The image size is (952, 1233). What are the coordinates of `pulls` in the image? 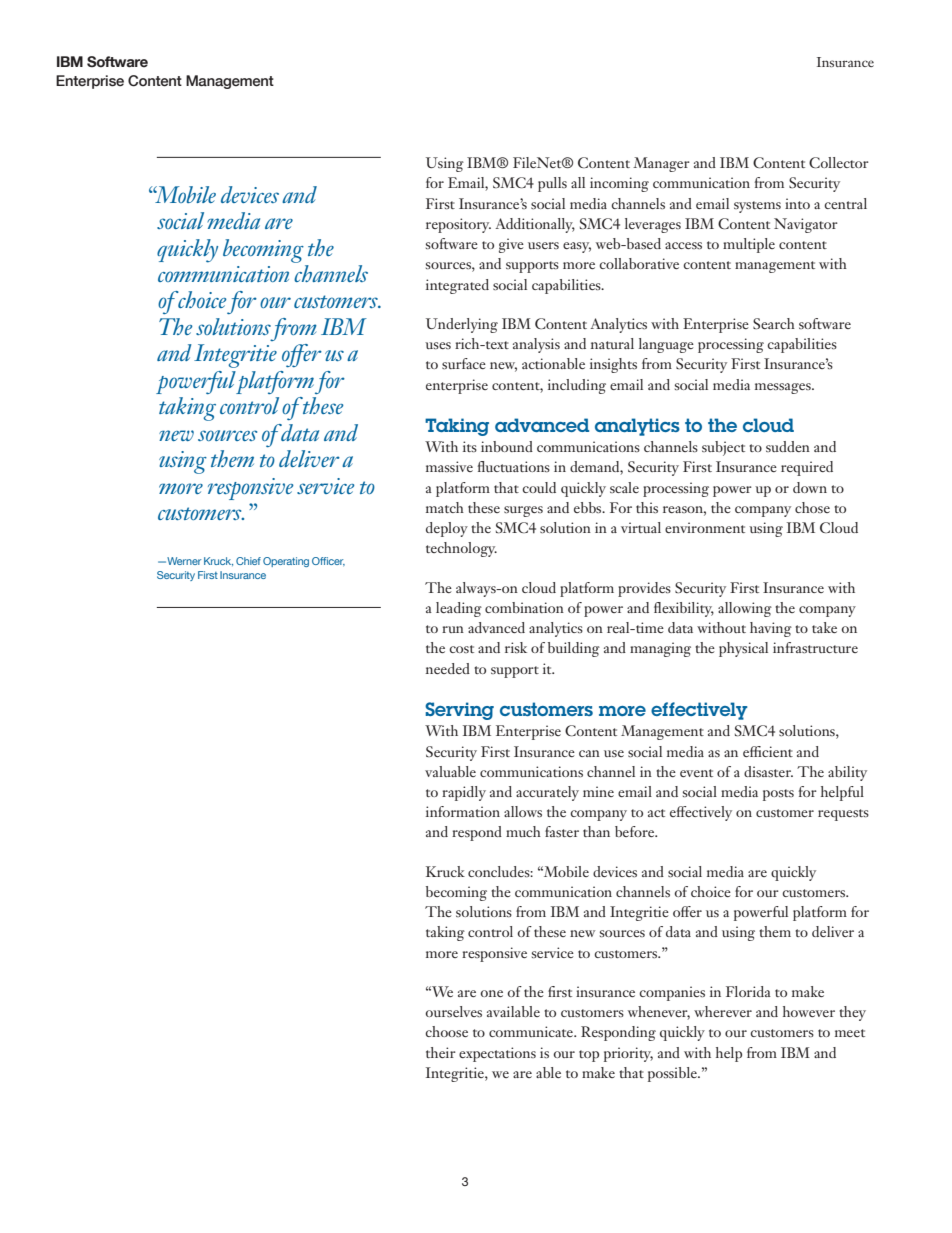 It's located at (552, 184).
